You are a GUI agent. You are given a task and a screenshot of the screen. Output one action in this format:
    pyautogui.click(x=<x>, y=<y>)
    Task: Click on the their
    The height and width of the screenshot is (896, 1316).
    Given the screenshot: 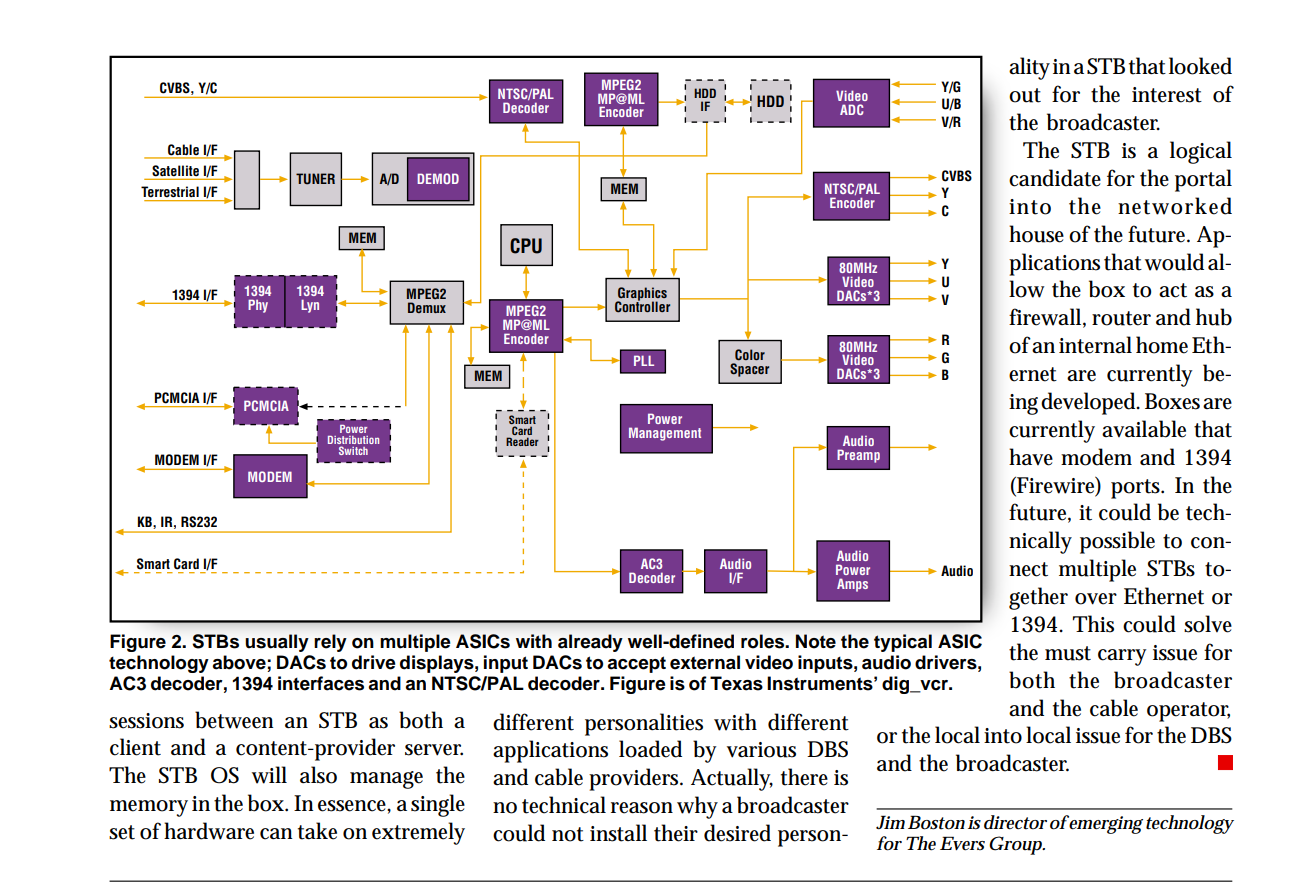 What is the action you would take?
    pyautogui.click(x=676, y=833)
